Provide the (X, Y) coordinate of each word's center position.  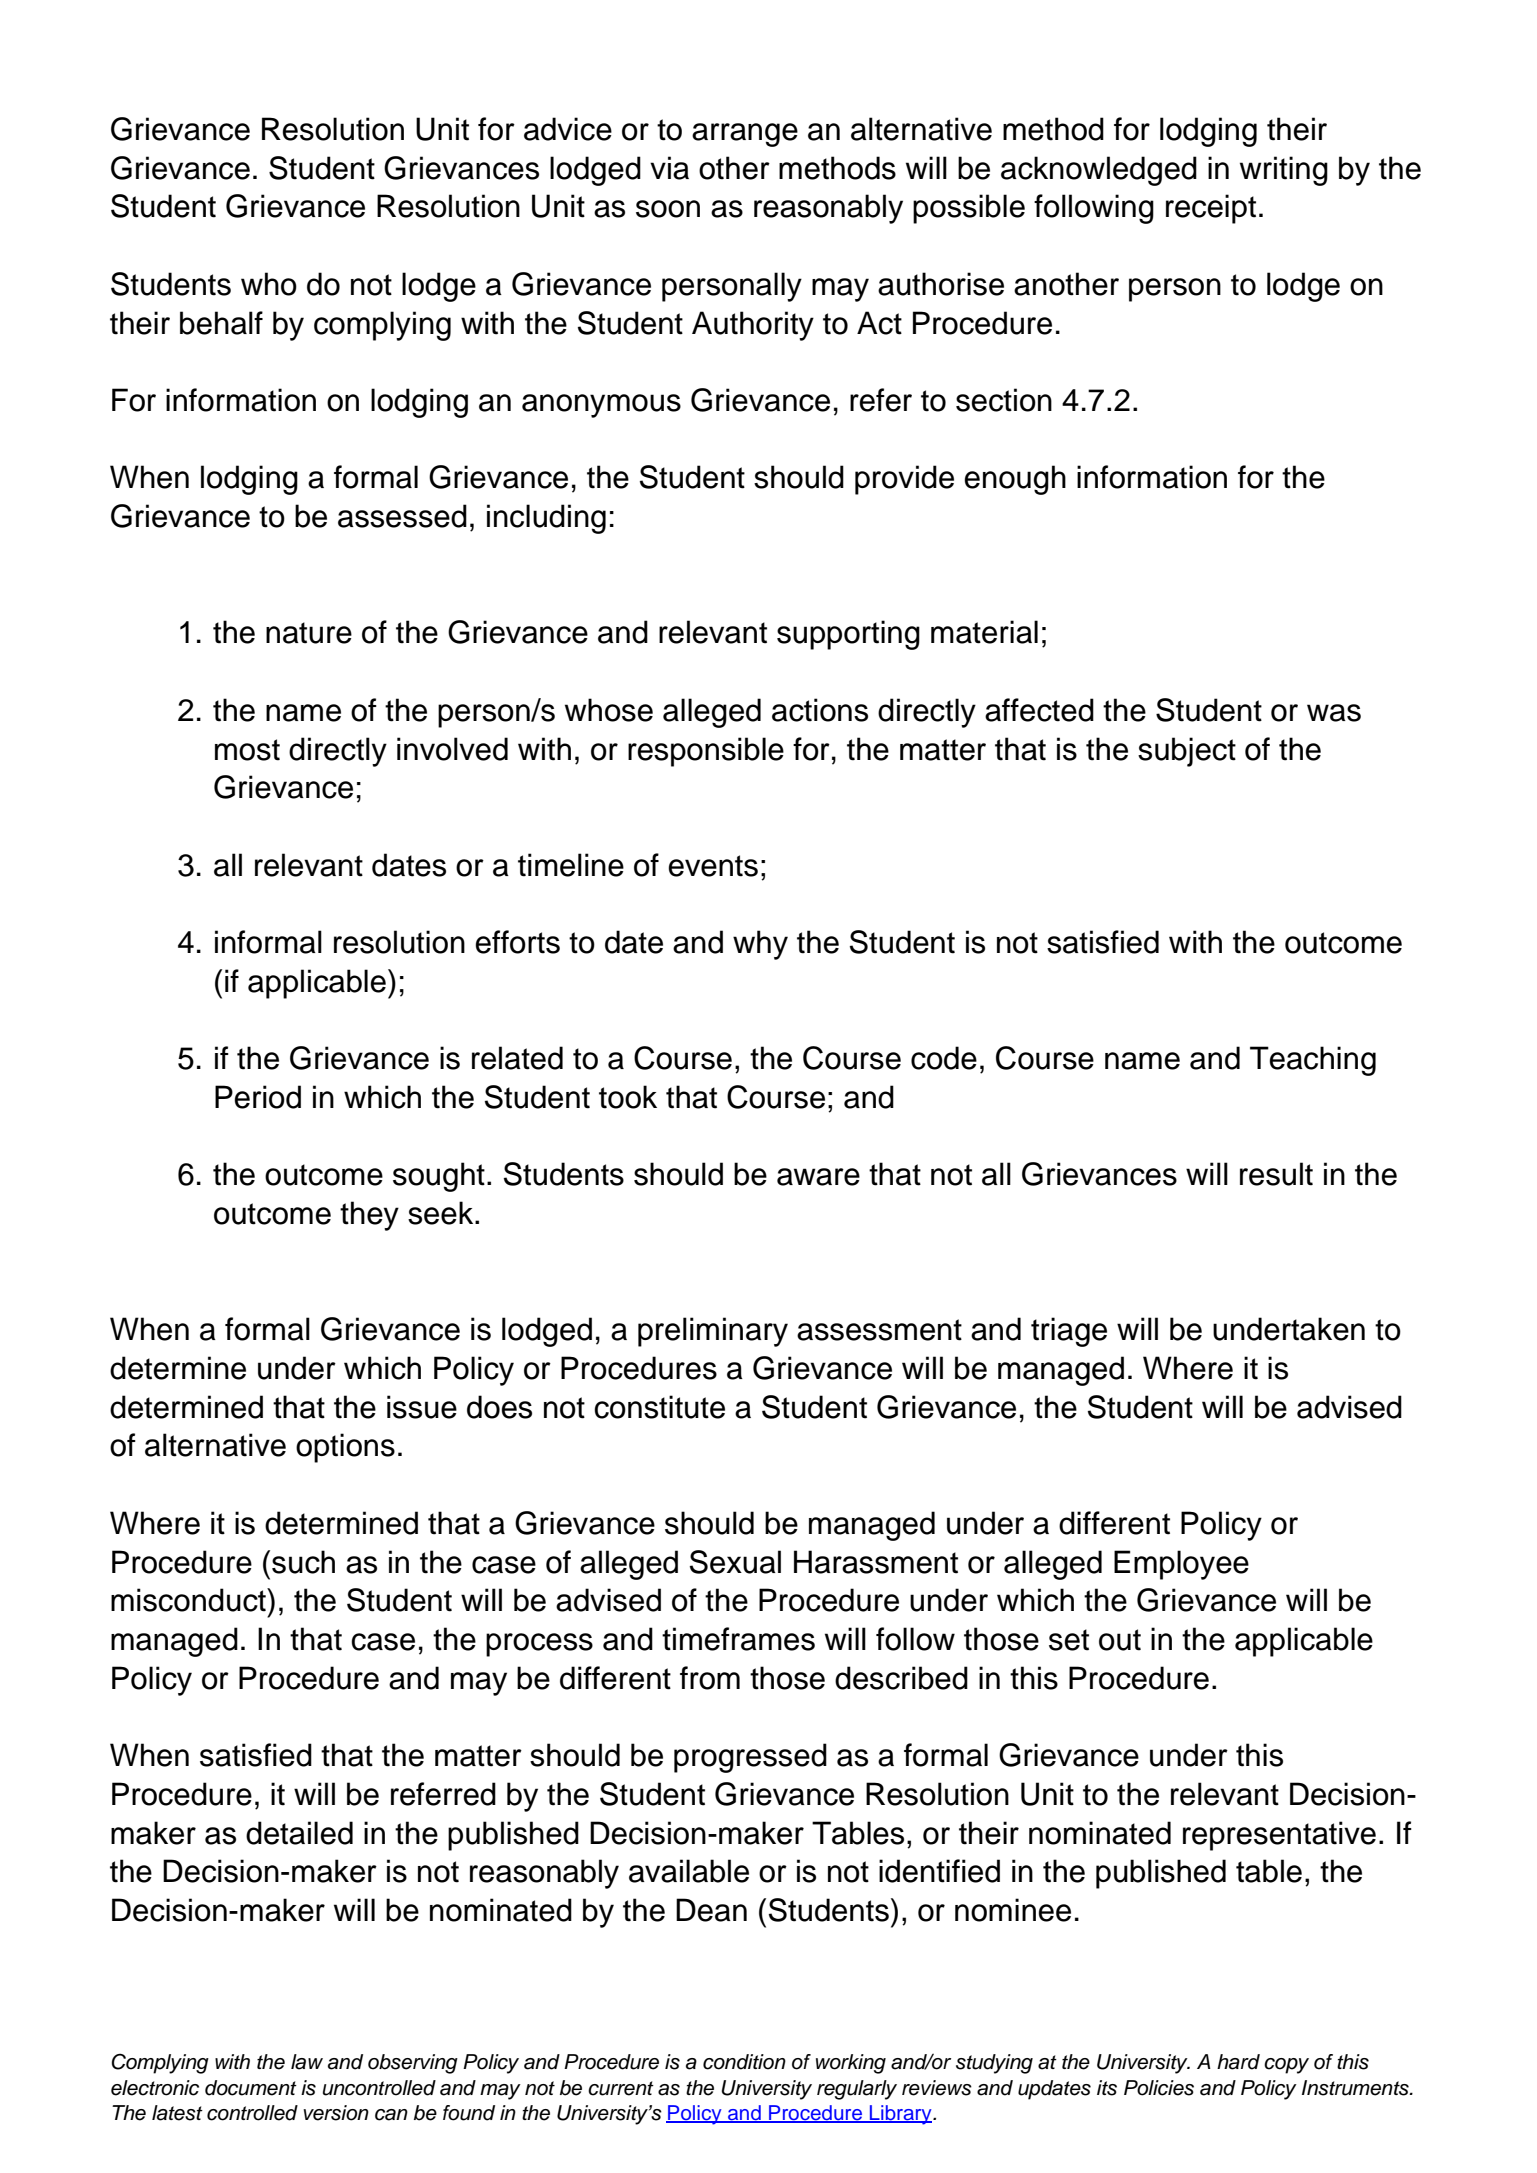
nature (309, 633)
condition (744, 2062)
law (307, 2062)
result (1276, 1174)
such (303, 1562)
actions (820, 710)
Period (258, 1097)
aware (818, 1177)
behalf (221, 323)
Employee (1181, 1565)
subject (1187, 752)
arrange (745, 135)
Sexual (735, 1562)
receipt (1211, 209)
